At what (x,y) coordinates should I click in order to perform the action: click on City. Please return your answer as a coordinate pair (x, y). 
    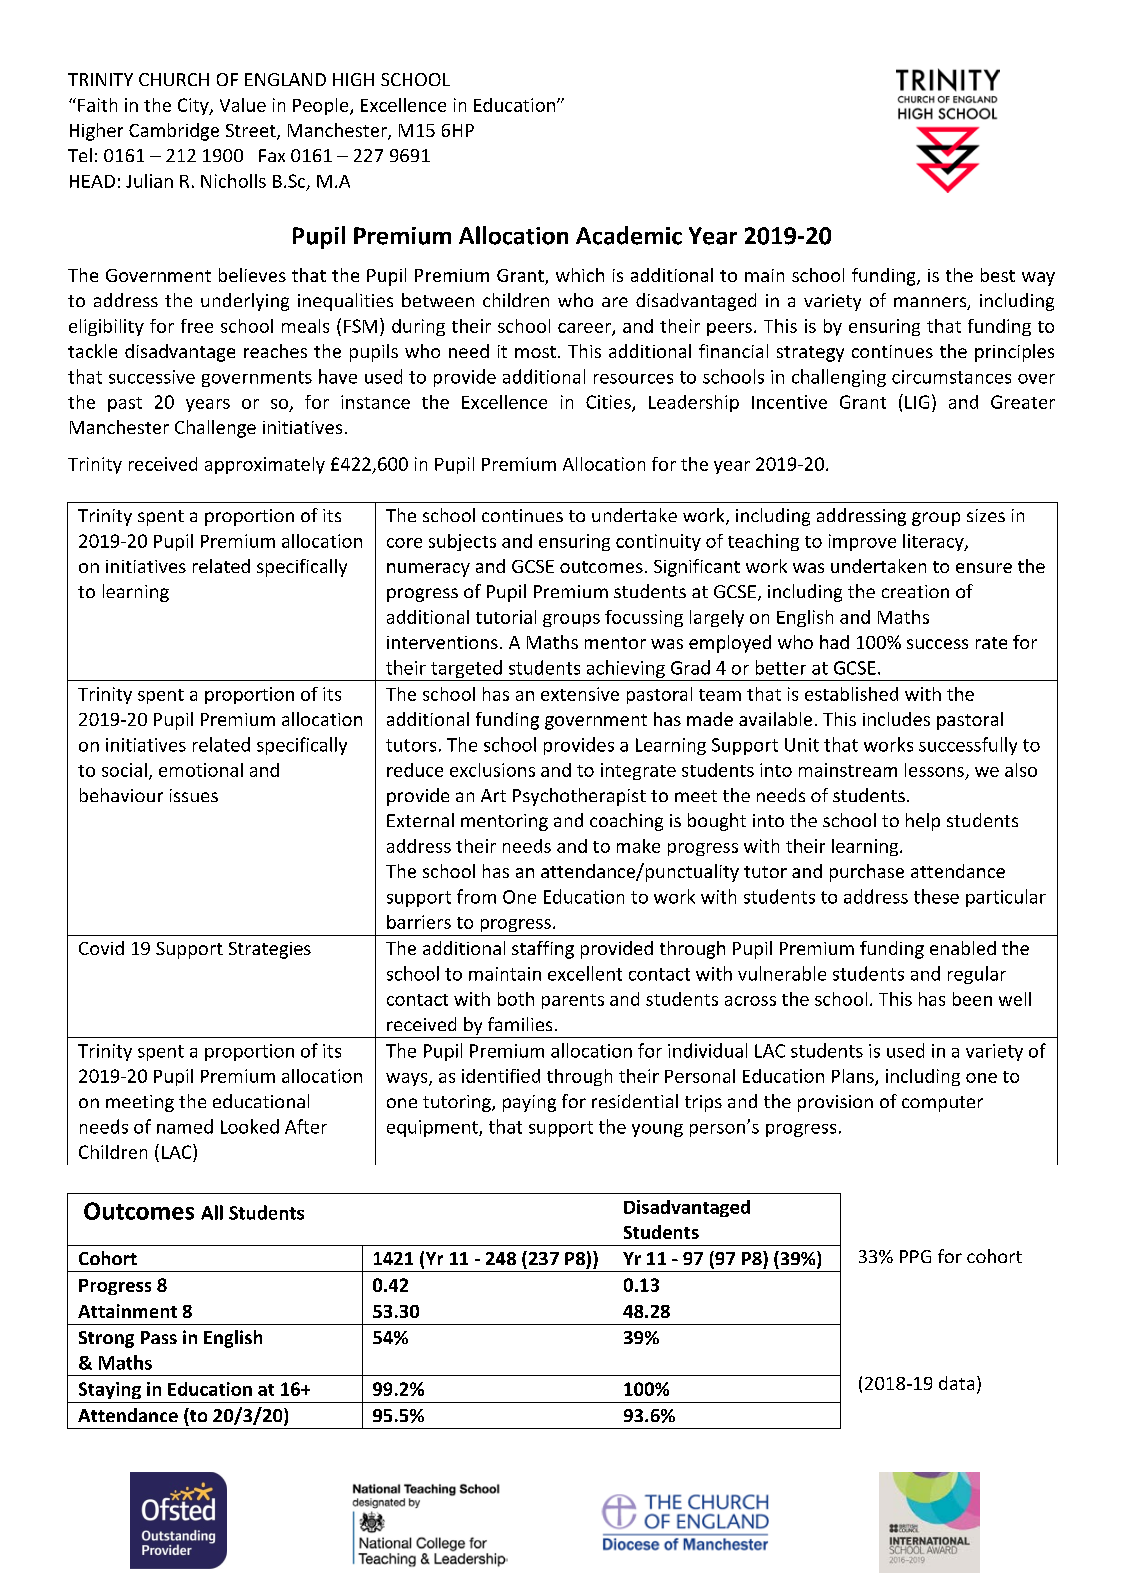
    Looking at the image, I should click on (194, 106).
